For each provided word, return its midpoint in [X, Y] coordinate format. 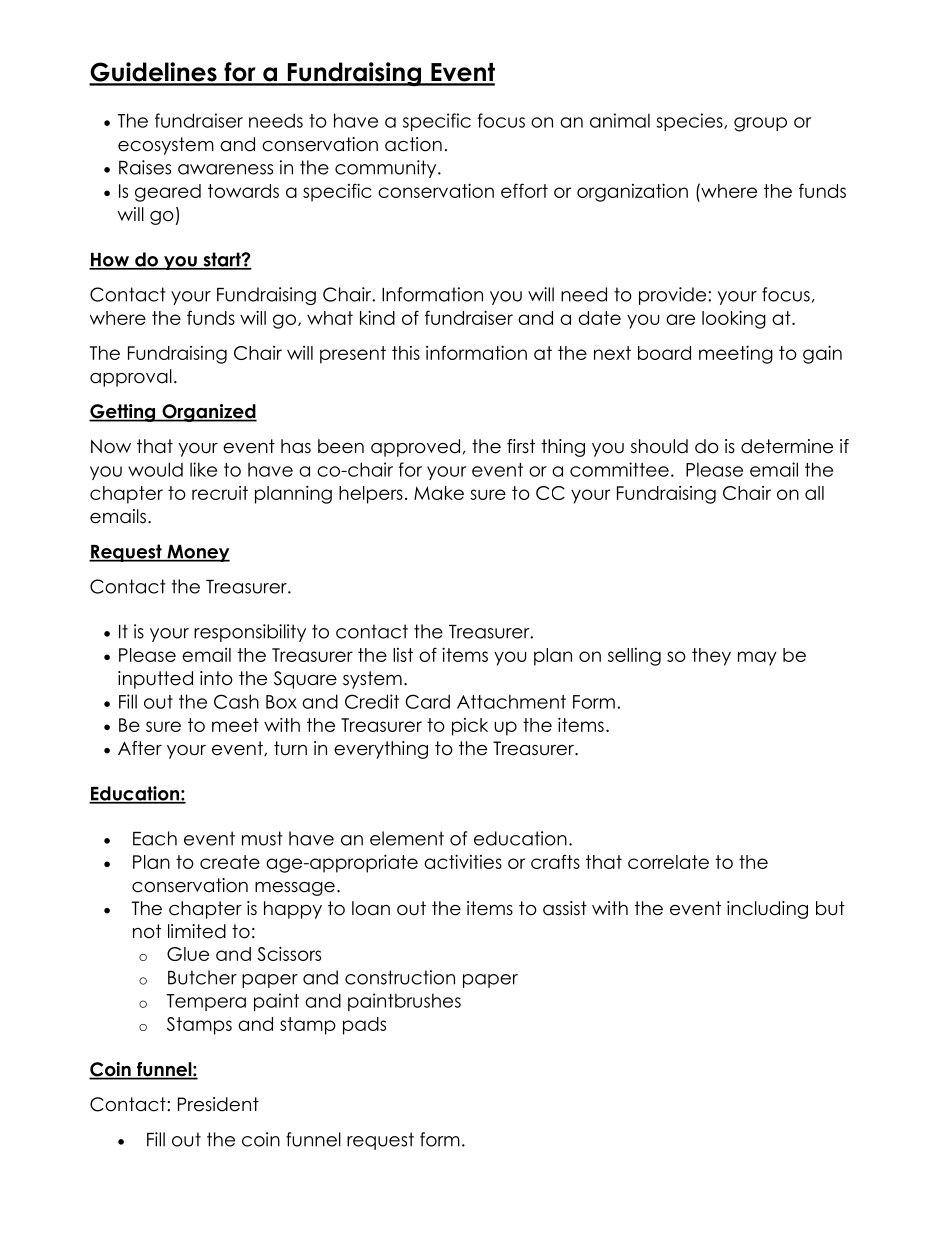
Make [439, 493]
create [230, 862]
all [814, 493]
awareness [225, 169]
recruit [220, 493]
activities [463, 861]
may [757, 658]
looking [734, 319]
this [406, 353]
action [413, 144]
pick [470, 727]
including [767, 910]
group [760, 124]
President [218, 1104]
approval [131, 378]
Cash [236, 701]
